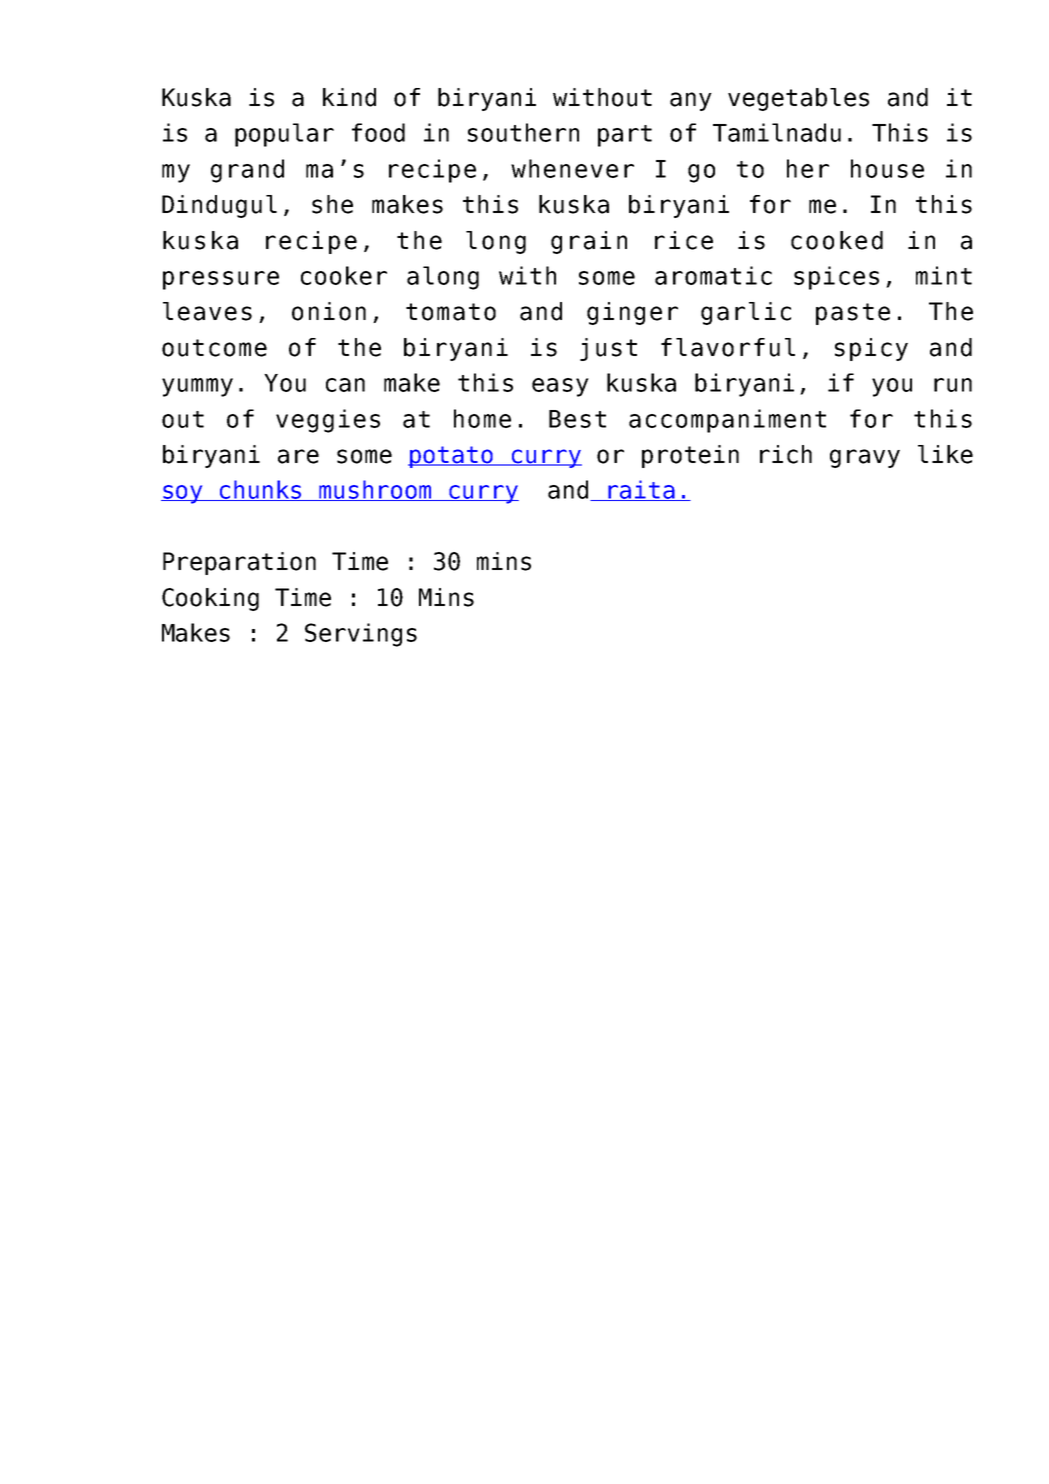  I want to click on Cooking, so click(210, 599).
